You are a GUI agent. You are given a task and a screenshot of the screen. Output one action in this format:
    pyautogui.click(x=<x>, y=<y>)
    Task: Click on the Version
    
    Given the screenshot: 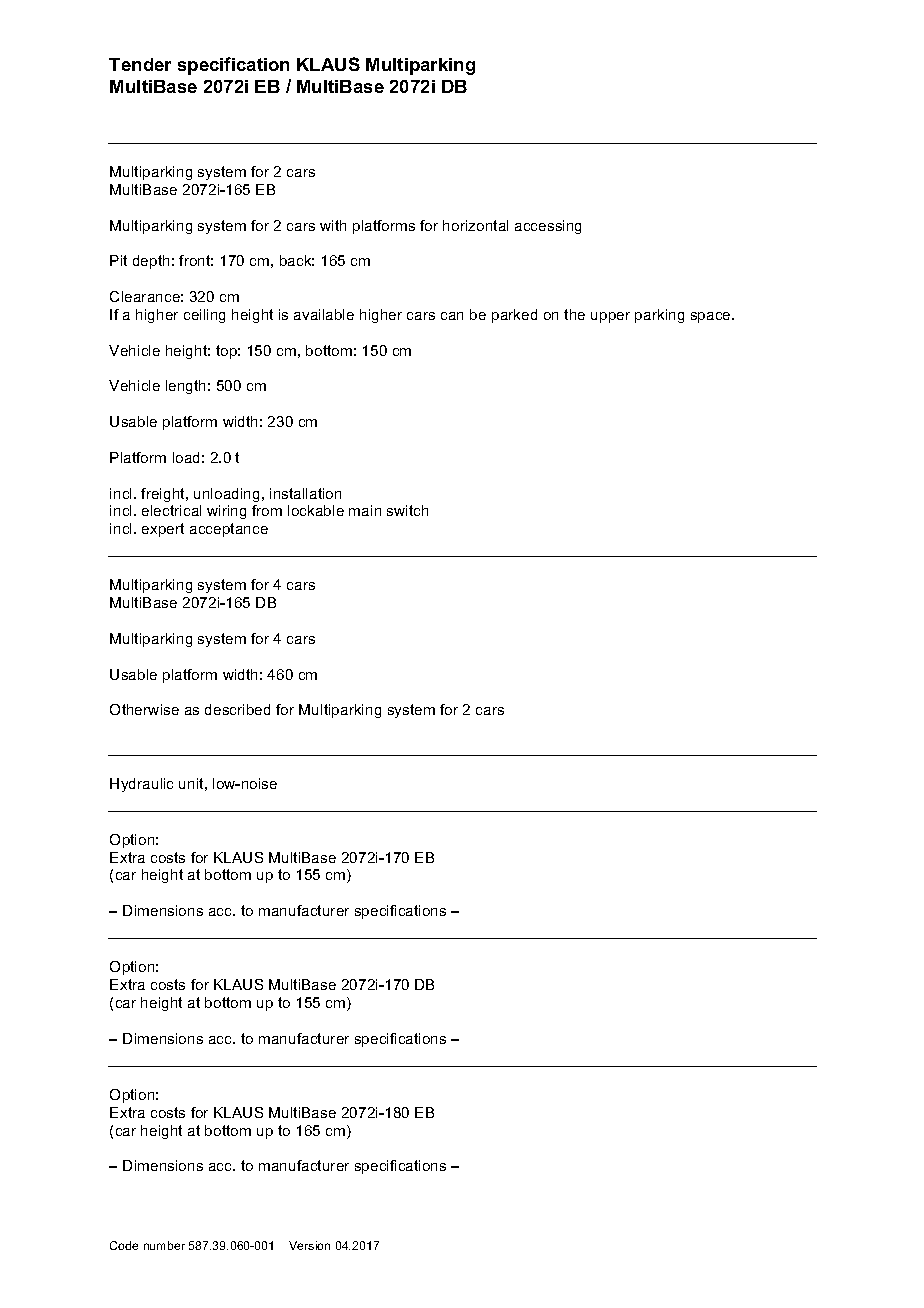 What is the action you would take?
    pyautogui.click(x=309, y=1245)
